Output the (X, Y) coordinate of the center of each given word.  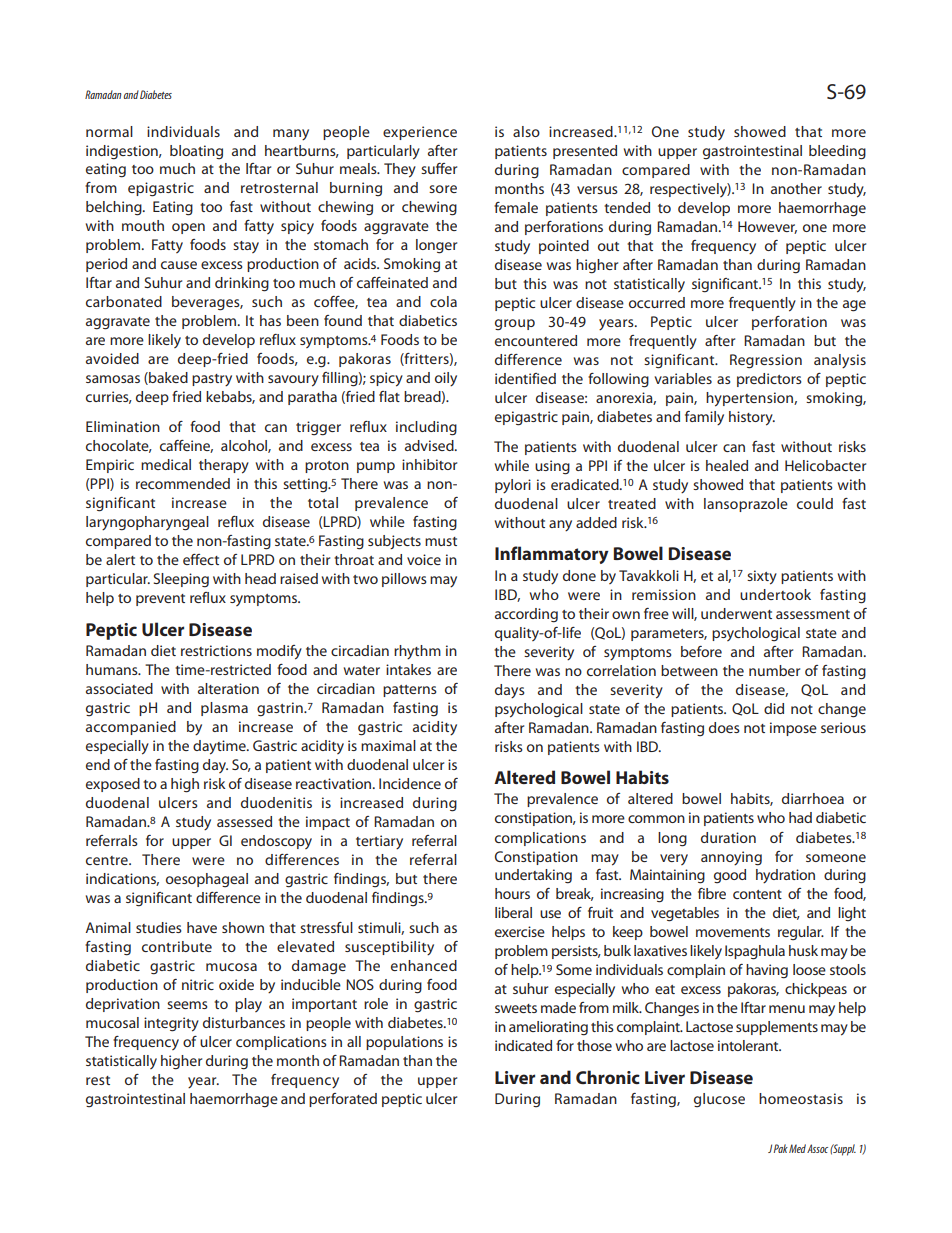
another (796, 188)
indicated (523, 1045)
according (526, 615)
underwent (736, 613)
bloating (196, 152)
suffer (439, 168)
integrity (171, 1024)
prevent (160, 600)
